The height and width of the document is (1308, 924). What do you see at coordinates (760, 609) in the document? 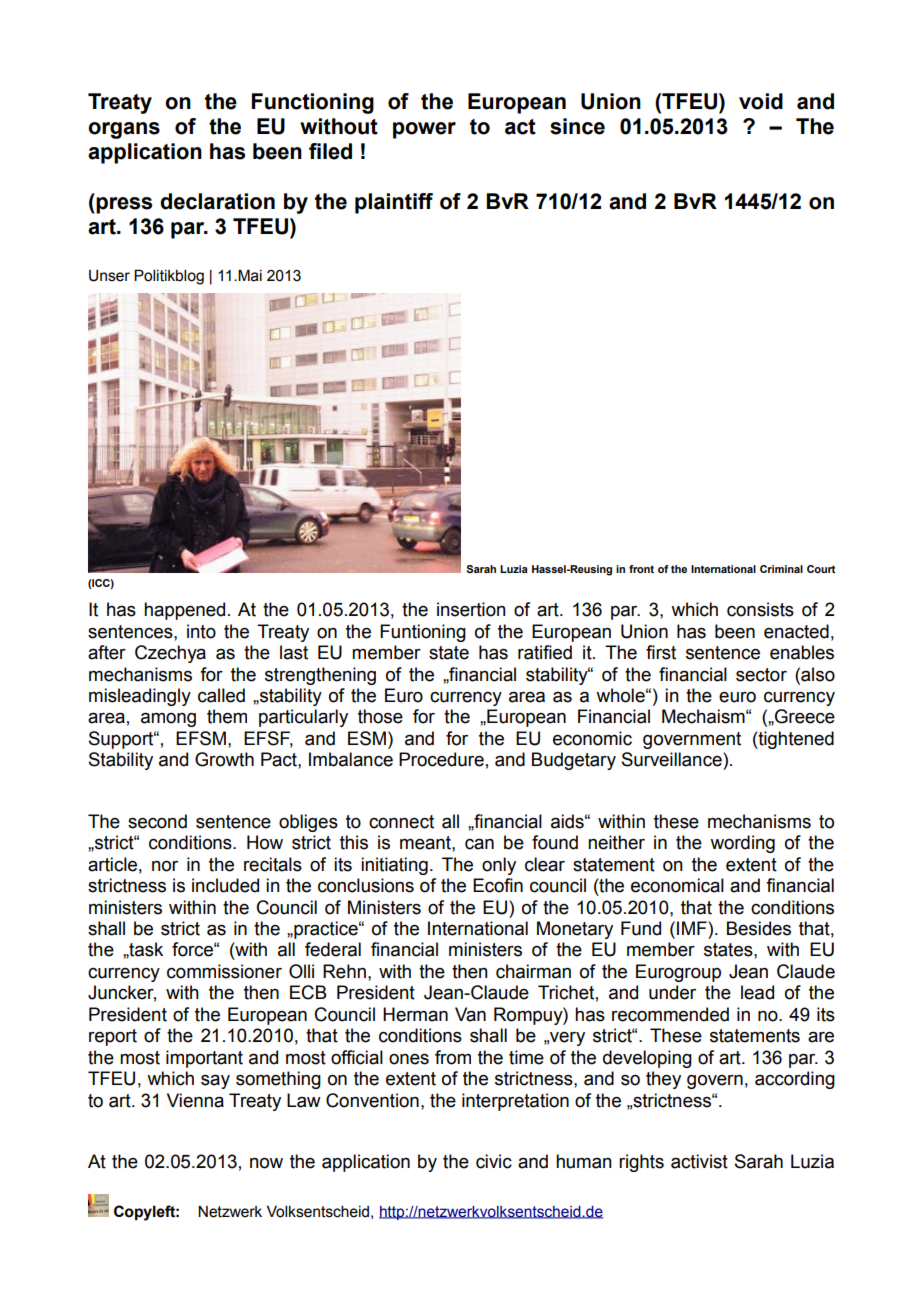
I see `consists` at bounding box center [760, 609].
